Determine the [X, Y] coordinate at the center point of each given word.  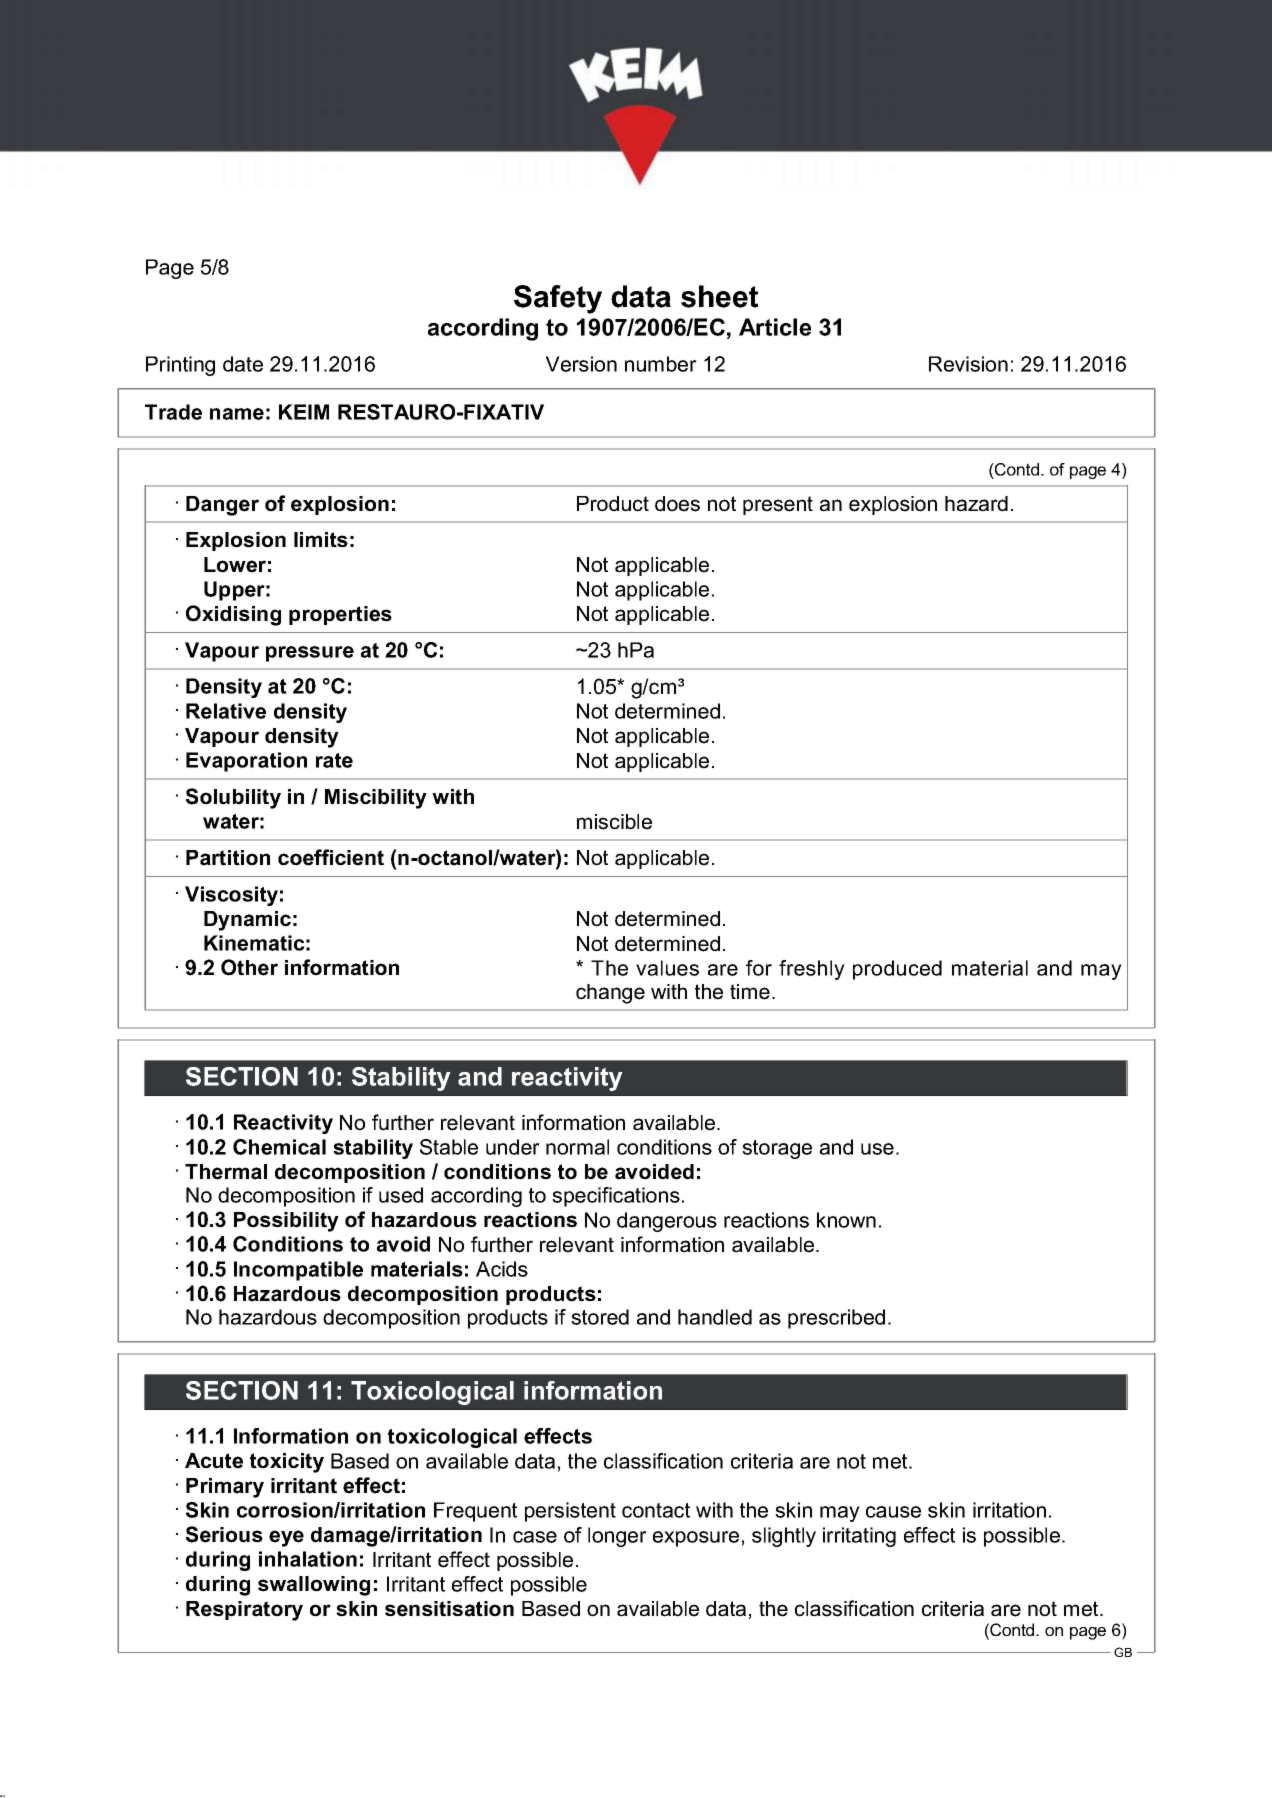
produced [897, 970]
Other [249, 967]
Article [775, 327]
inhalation [308, 1559]
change [610, 994]
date [243, 364]
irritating [859, 1537]
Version [581, 364]
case [535, 1537]
